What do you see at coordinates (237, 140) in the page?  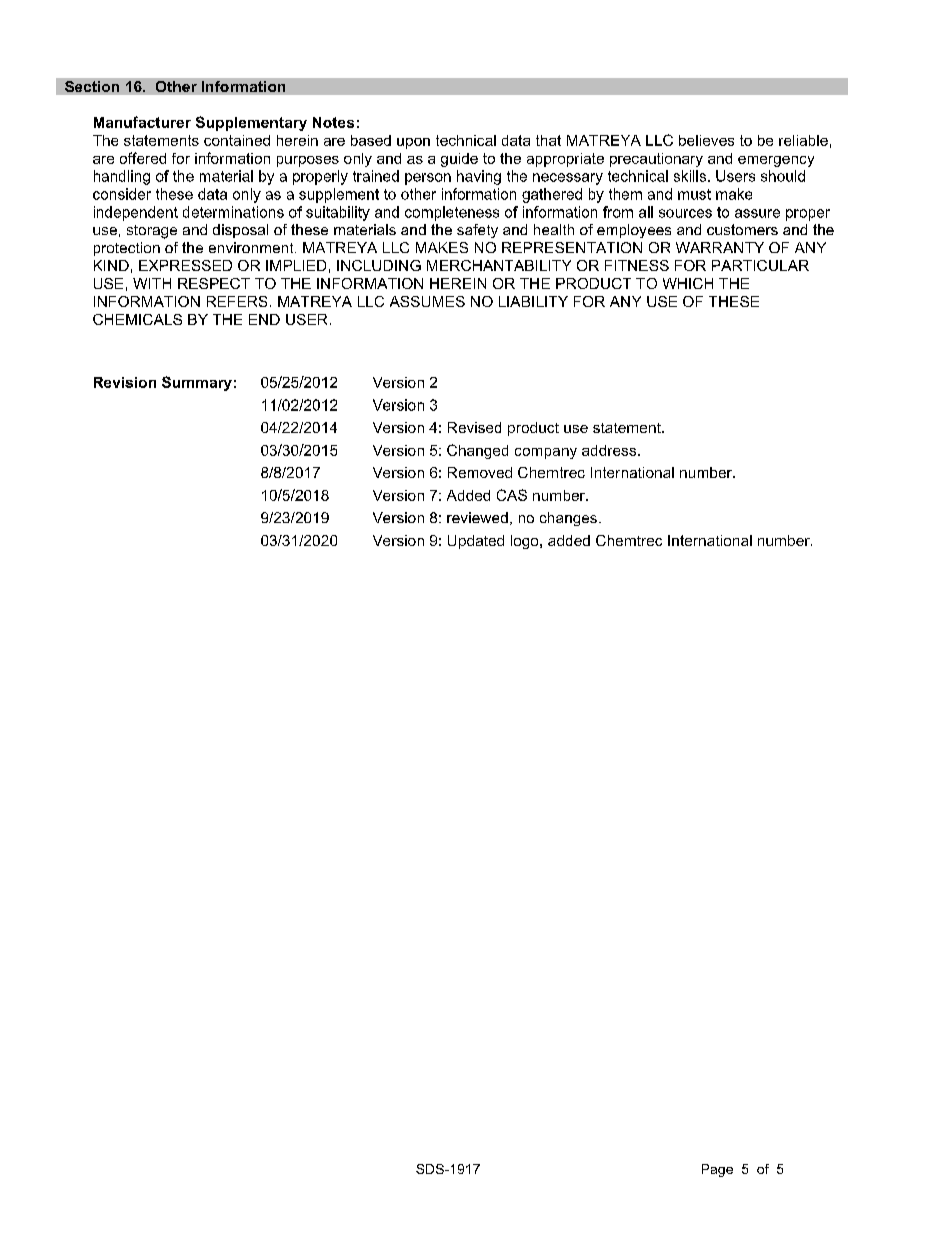 I see `contained` at bounding box center [237, 140].
